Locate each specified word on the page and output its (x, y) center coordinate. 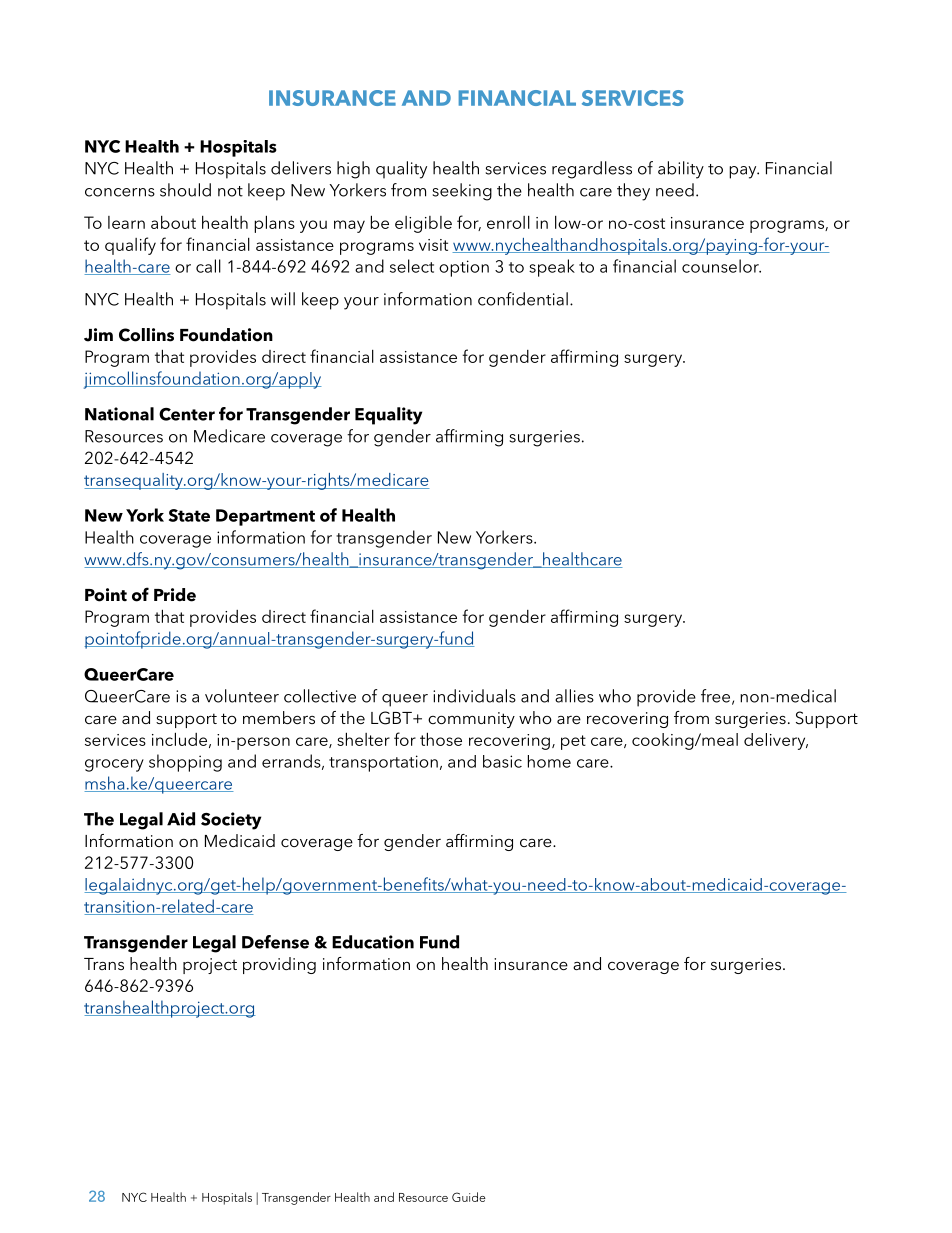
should (185, 190)
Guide (469, 1197)
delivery (776, 741)
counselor (721, 266)
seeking (462, 192)
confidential (523, 299)
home (549, 761)
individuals (474, 696)
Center (187, 414)
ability (681, 170)
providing (279, 965)
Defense (275, 942)
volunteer (242, 696)
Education (373, 942)
